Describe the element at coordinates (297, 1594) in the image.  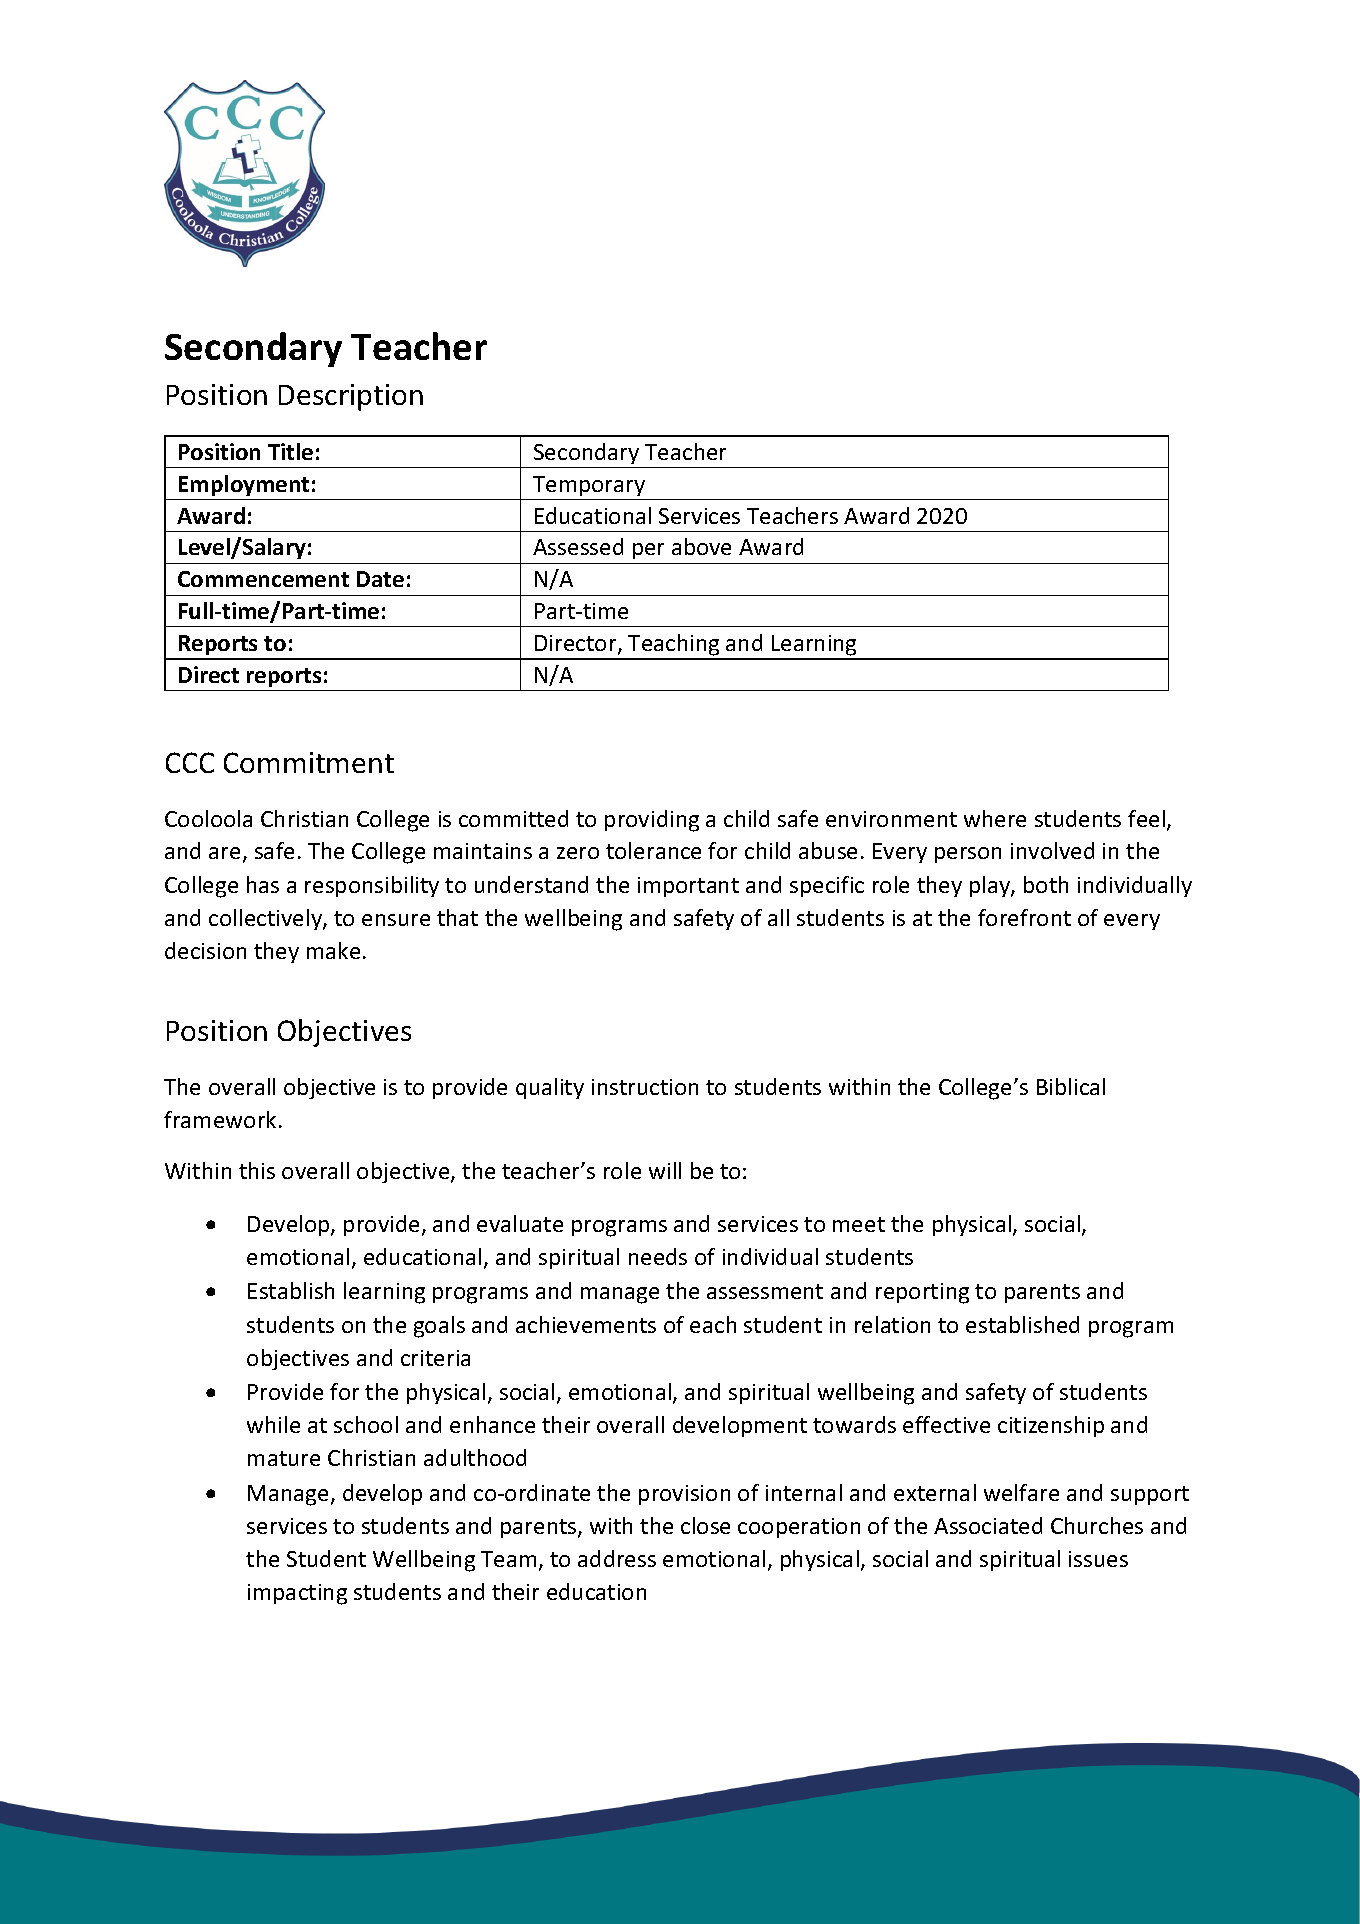
I see `impacting` at that location.
